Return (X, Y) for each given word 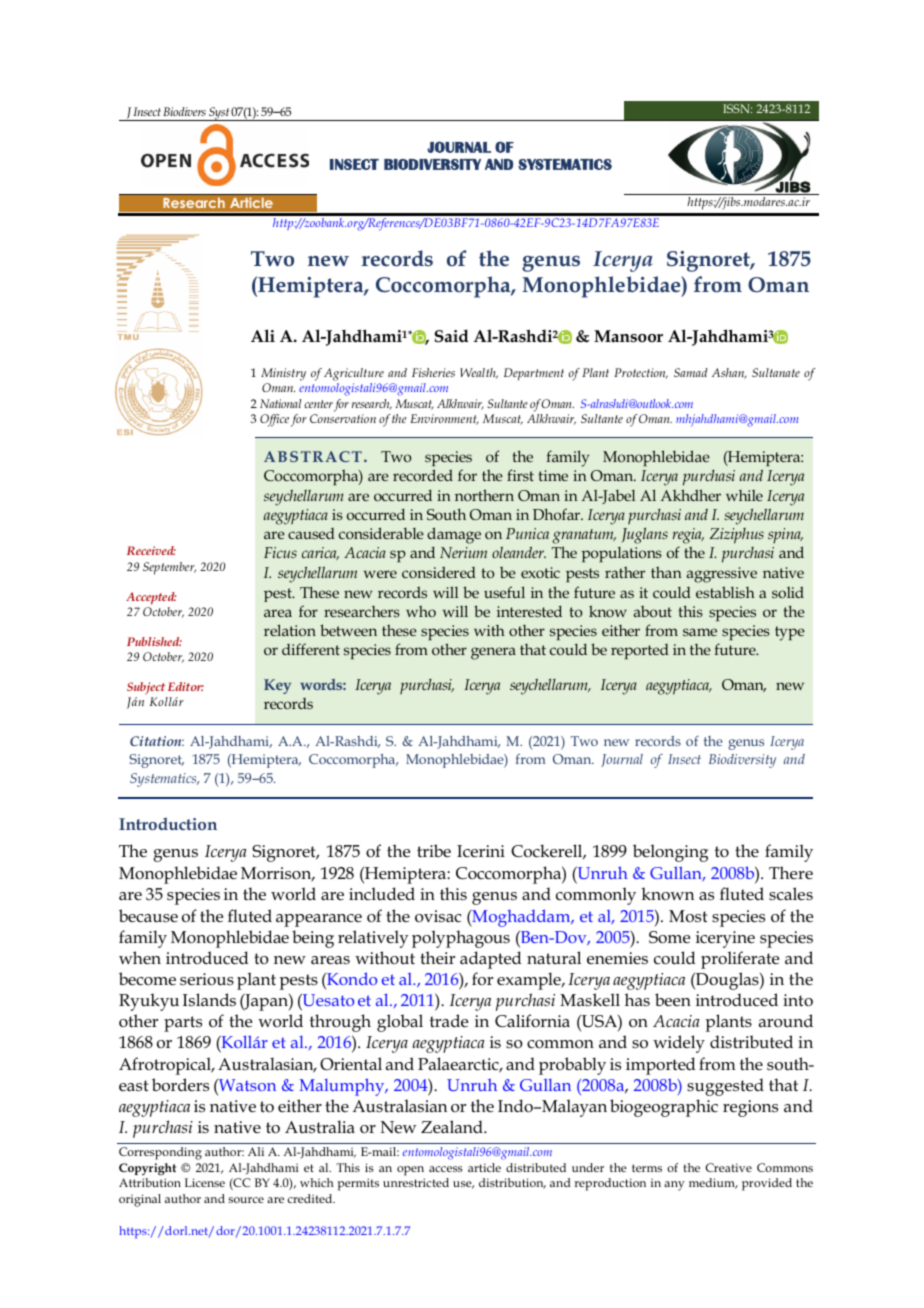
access (446, 1169)
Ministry (283, 376)
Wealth (479, 373)
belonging (670, 853)
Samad (691, 372)
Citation (157, 741)
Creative (728, 1167)
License (205, 1182)
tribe (434, 850)
